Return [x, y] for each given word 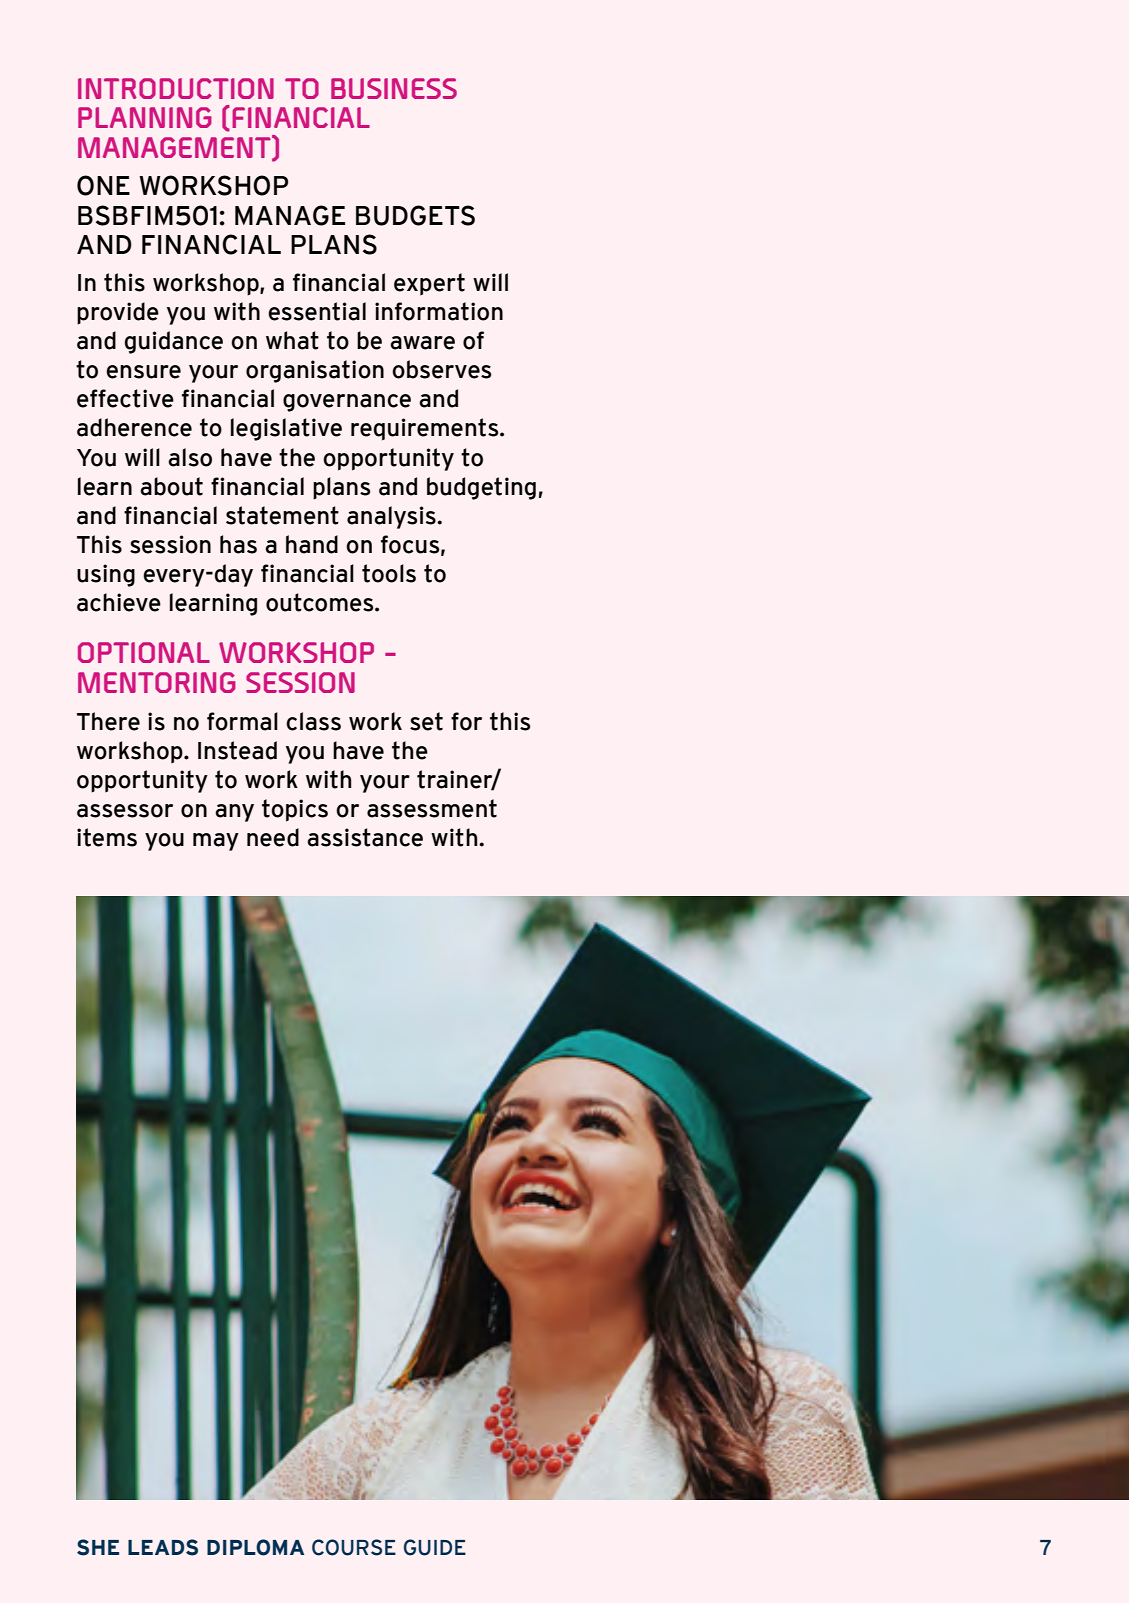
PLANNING [145, 117]
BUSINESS [394, 88]
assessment [432, 808]
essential [317, 311]
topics [295, 810]
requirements [426, 429]
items [107, 837]
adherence [134, 427]
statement [282, 515]
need [273, 837]
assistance [365, 837]
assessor [125, 811]
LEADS [163, 1547]
